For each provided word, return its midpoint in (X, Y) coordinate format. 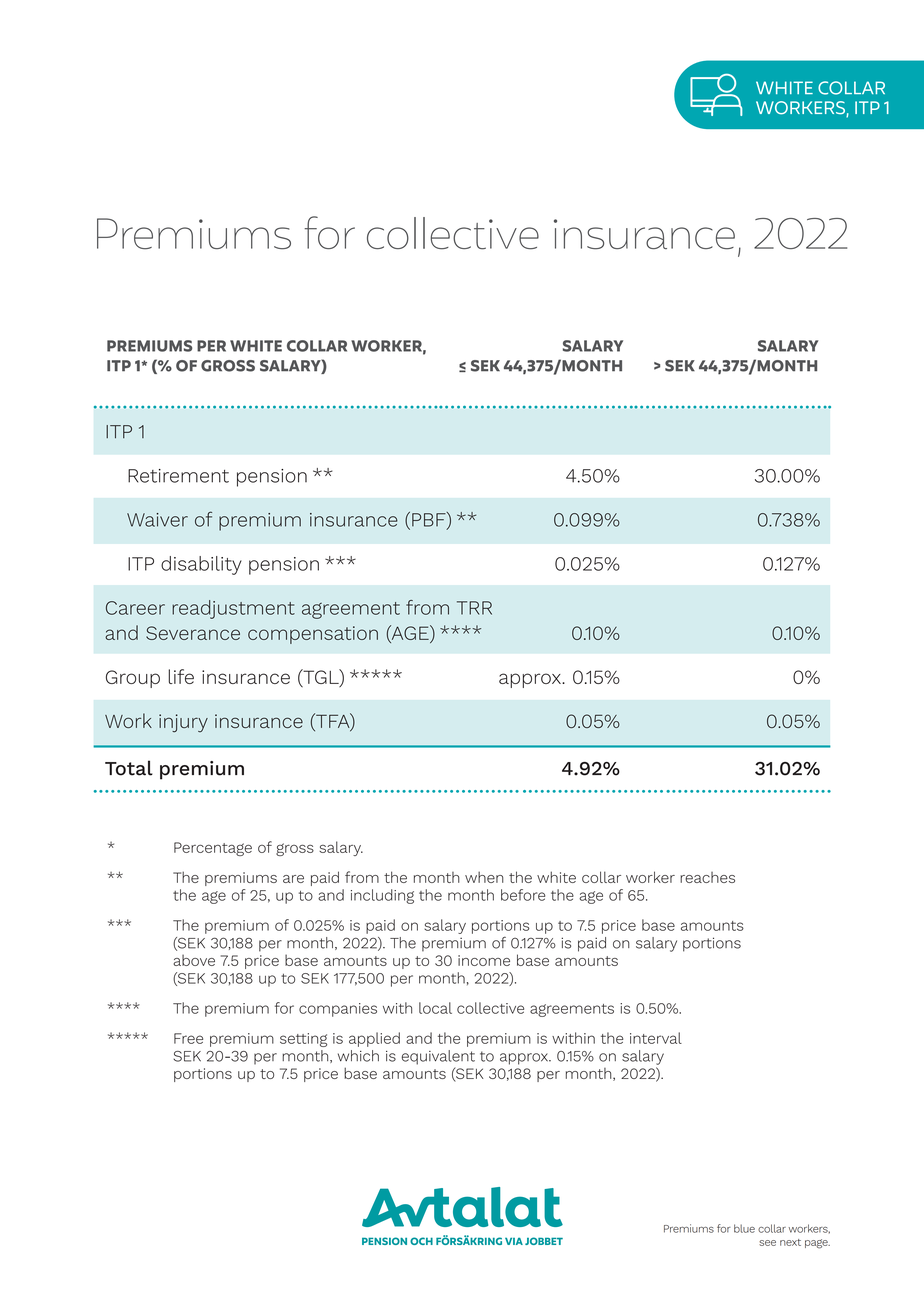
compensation (313, 635)
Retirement (178, 476)
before (523, 895)
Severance (193, 633)
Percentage (213, 849)
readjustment (233, 609)
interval (656, 1038)
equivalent (438, 1057)
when (484, 877)
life (181, 676)
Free (188, 1038)
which (358, 1056)
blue (744, 1228)
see (767, 1243)
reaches (707, 877)
